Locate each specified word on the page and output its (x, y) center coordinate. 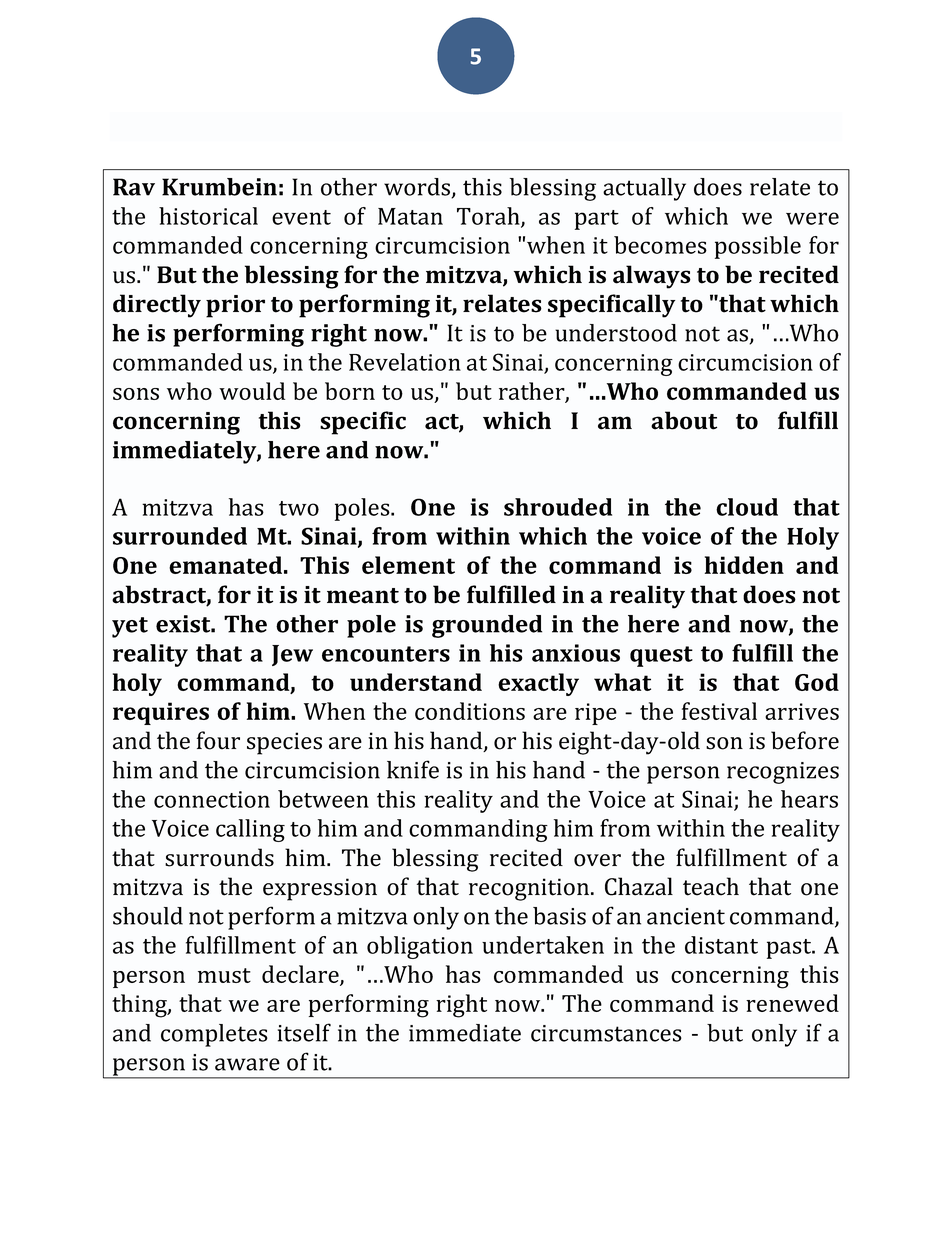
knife (413, 769)
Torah (489, 217)
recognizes (783, 773)
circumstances (606, 1033)
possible (758, 247)
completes (214, 1035)
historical (208, 216)
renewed (792, 1003)
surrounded (180, 536)
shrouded (558, 507)
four (218, 740)
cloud (747, 507)
